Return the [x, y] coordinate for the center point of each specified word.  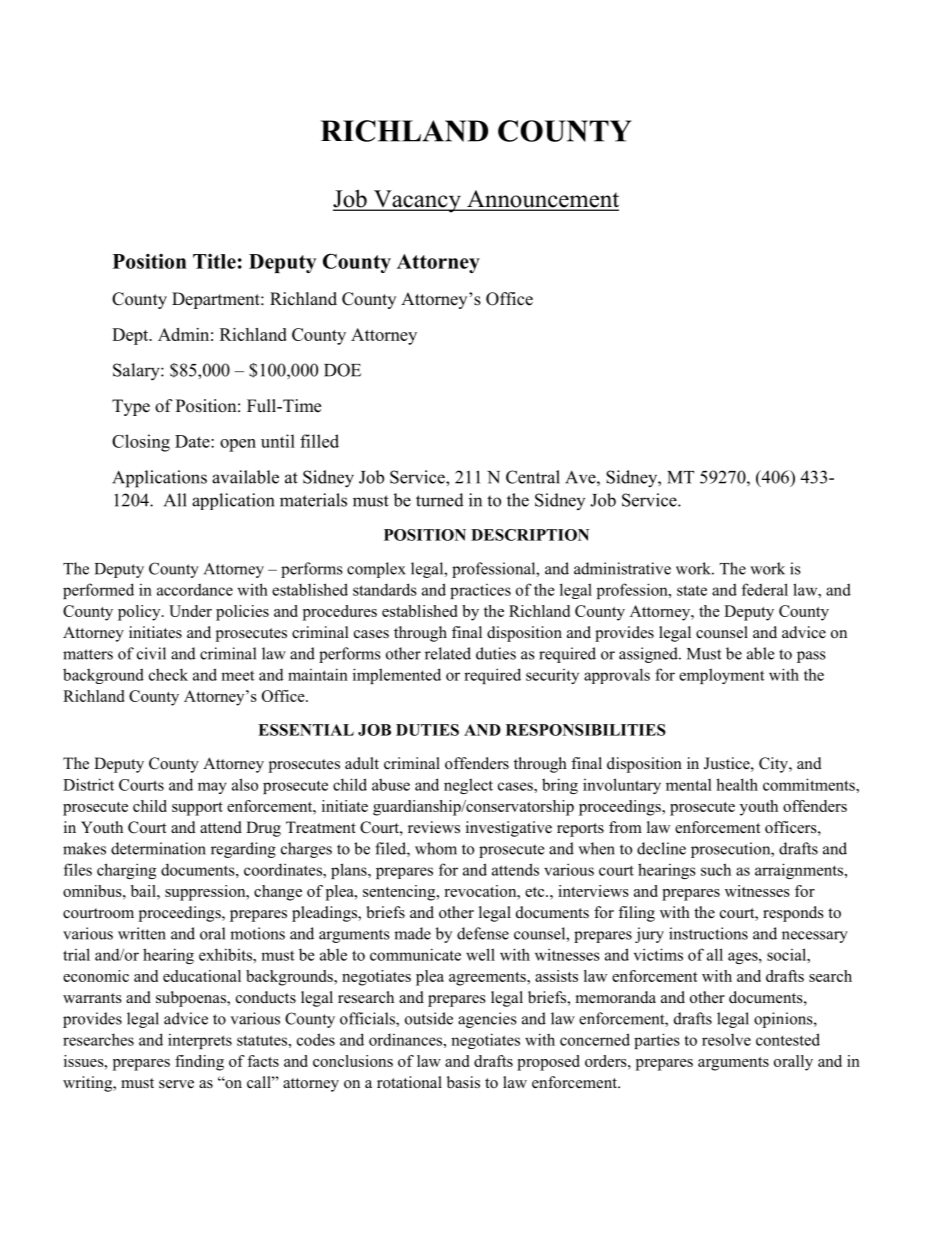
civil [151, 653]
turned [440, 500]
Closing [141, 443]
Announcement [542, 200]
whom [436, 848]
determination [158, 848]
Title [214, 261]
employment [722, 676]
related [448, 653]
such [716, 869]
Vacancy [417, 201]
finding [199, 1063]
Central [533, 477]
